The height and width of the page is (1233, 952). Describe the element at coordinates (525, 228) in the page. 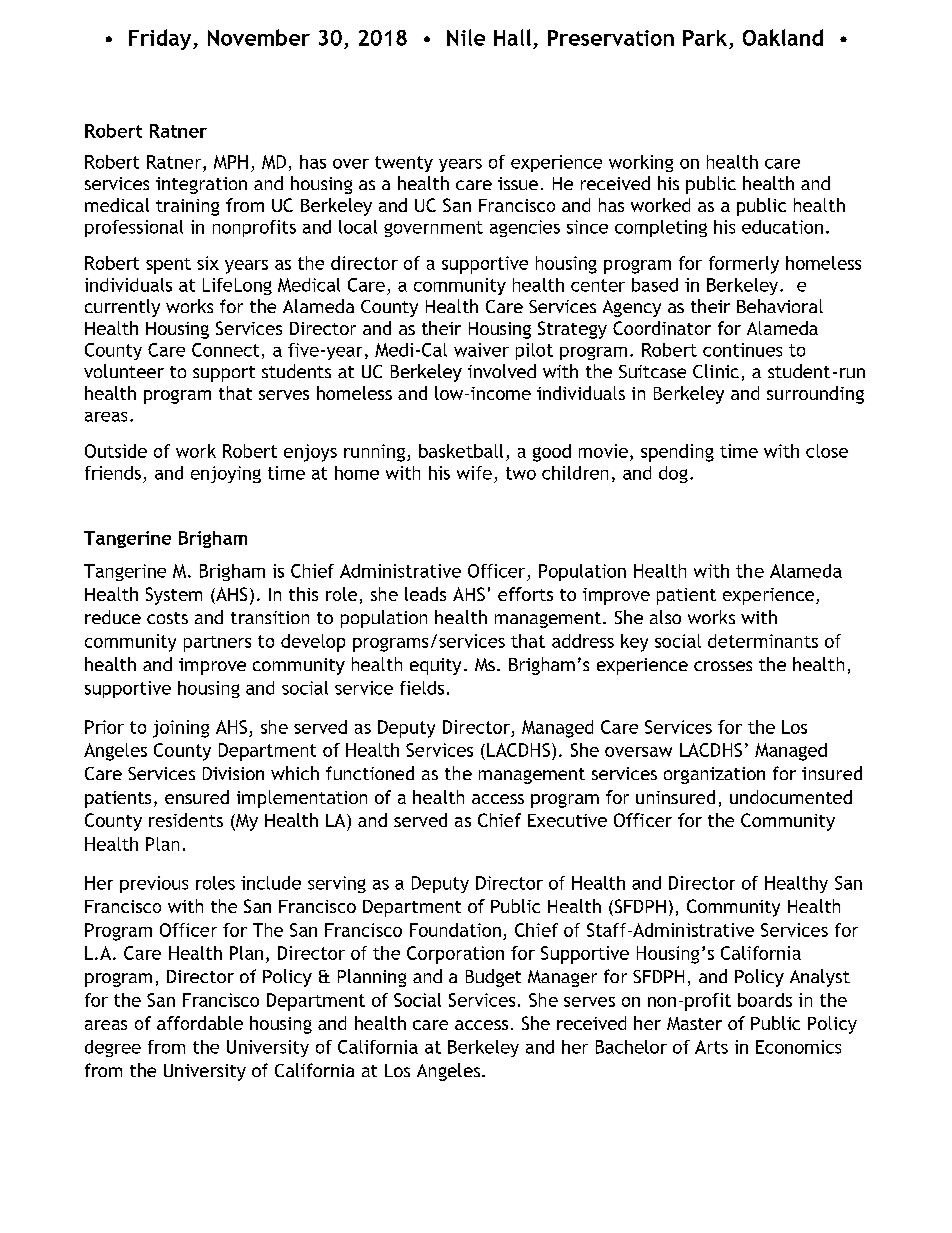

I see `agencies` at that location.
